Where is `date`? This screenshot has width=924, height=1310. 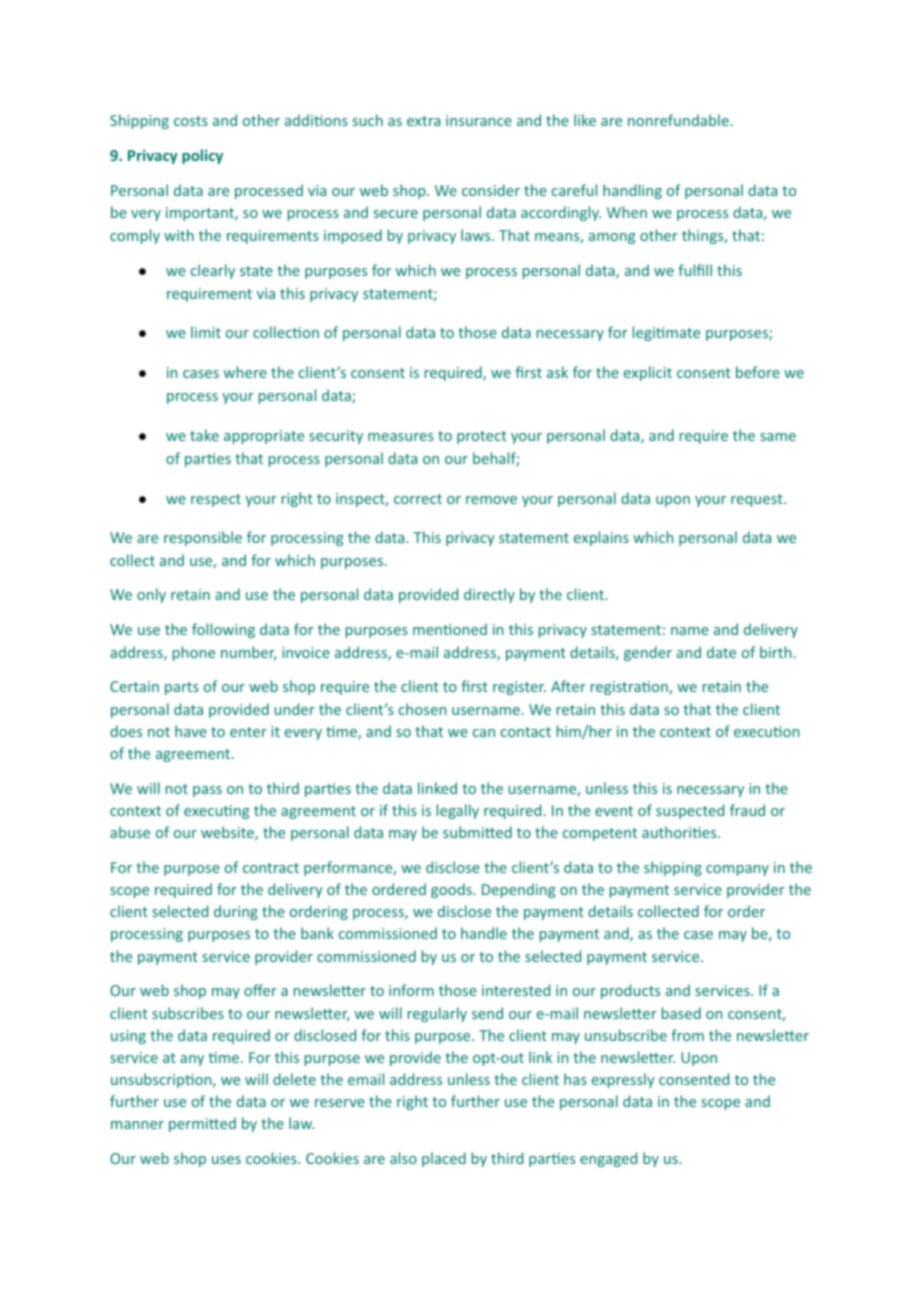
date is located at coordinates (721, 652).
